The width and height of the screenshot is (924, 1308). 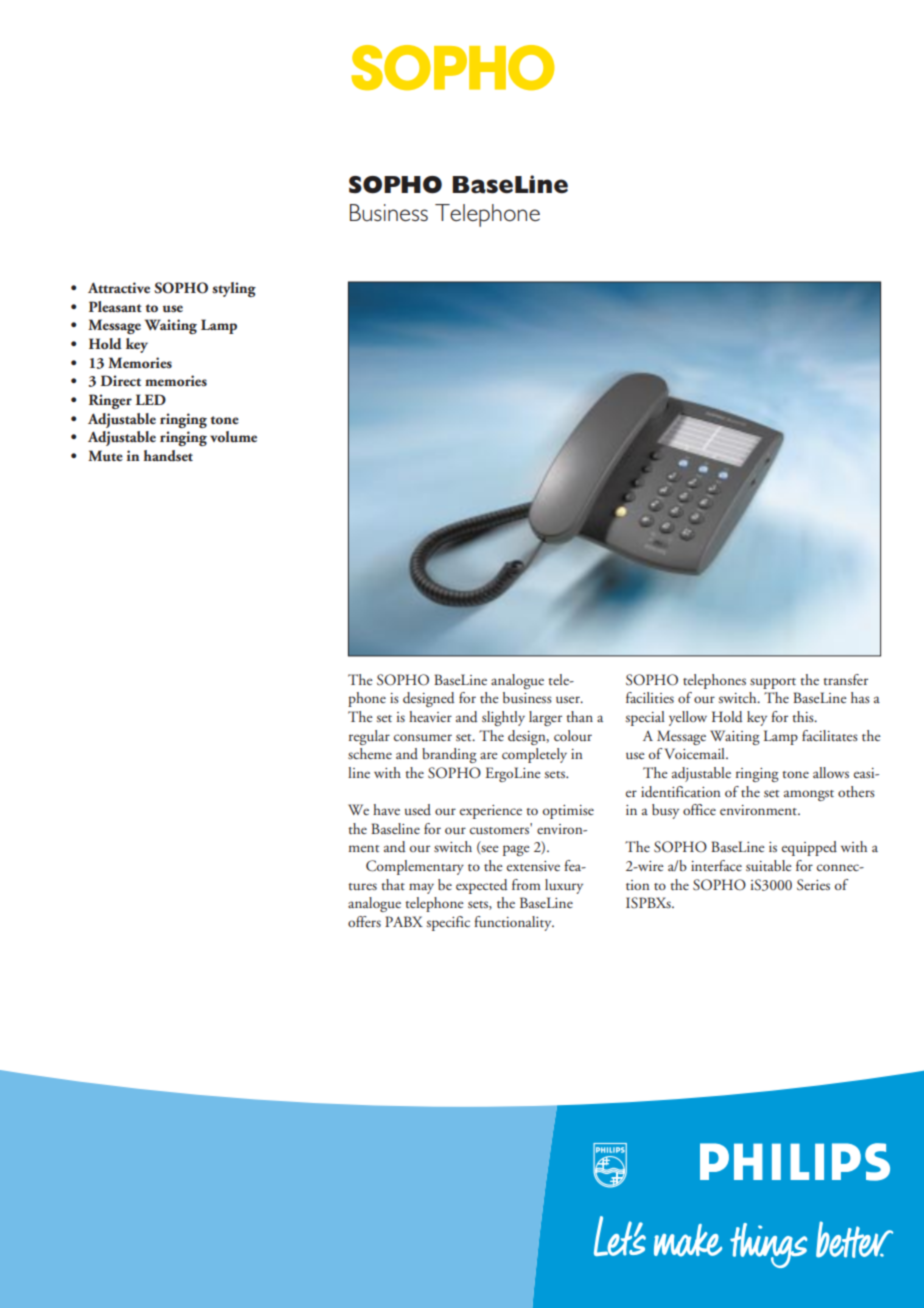 What do you see at coordinates (370, 753) in the screenshot?
I see `scheme` at bounding box center [370, 753].
